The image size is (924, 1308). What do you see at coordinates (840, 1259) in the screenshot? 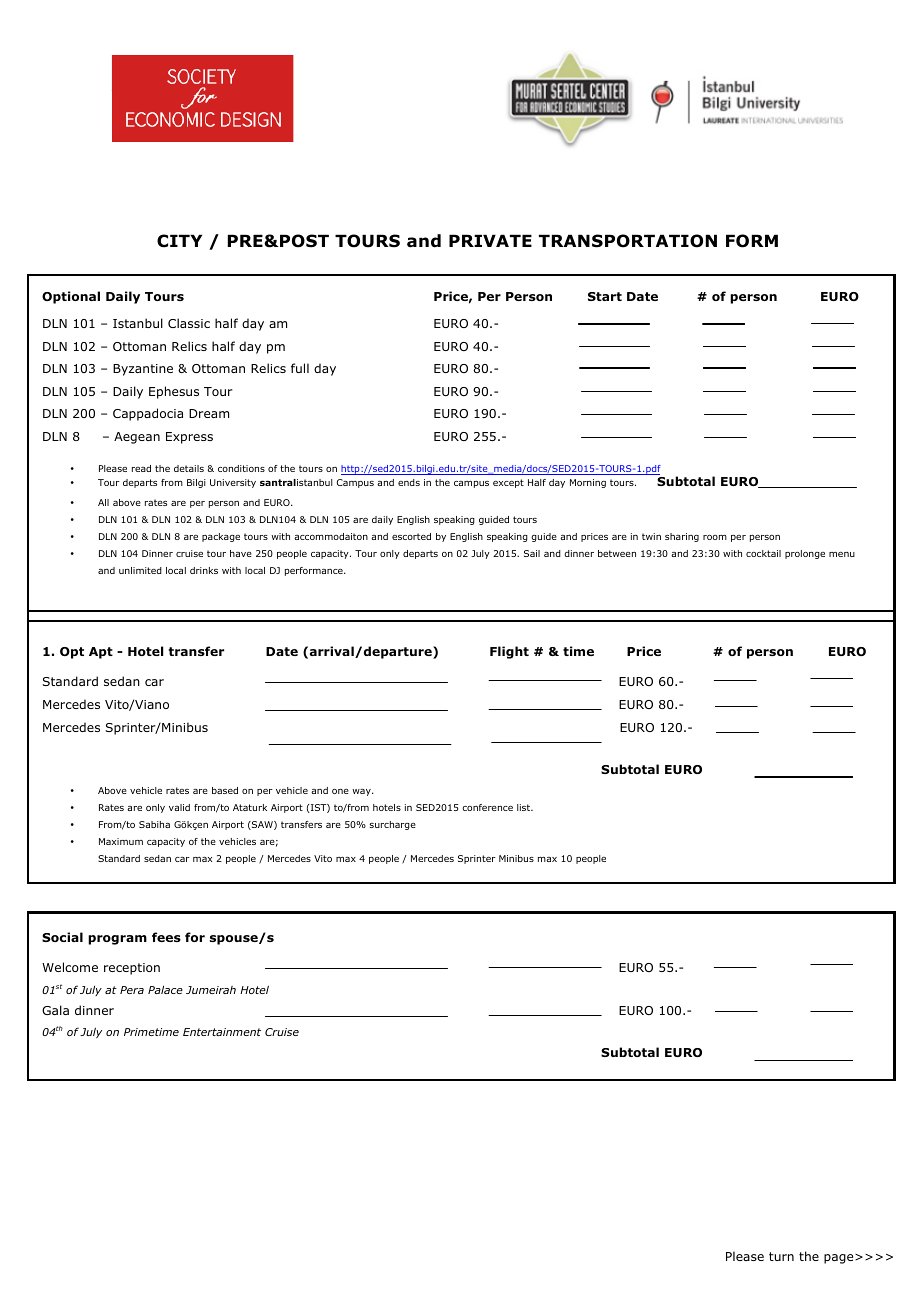
I see `page` at bounding box center [840, 1259].
